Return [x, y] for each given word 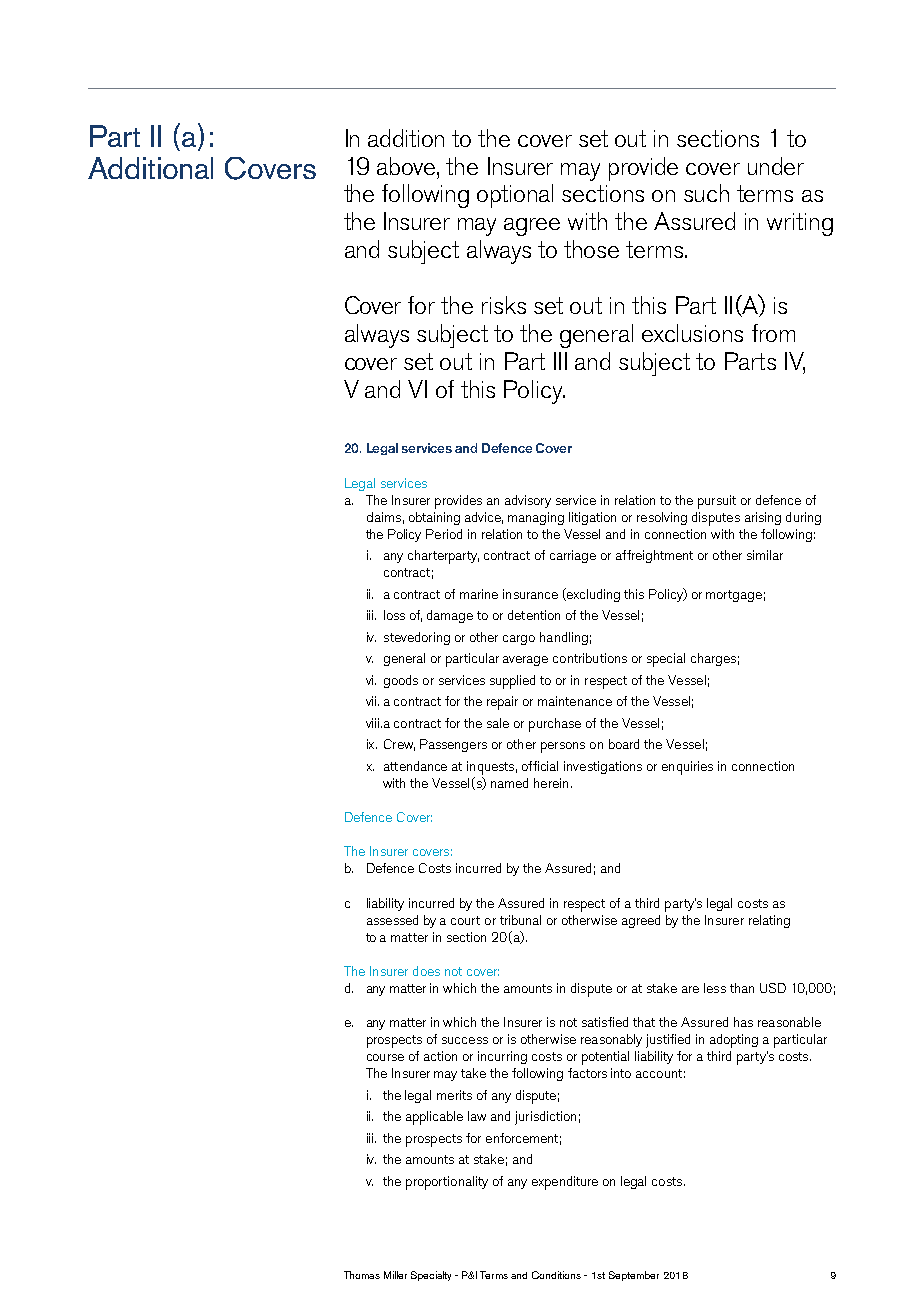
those [591, 249]
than [742, 988]
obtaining [434, 518]
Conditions [556, 1275]
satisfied [605, 1022]
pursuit [717, 502]
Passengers [453, 745]
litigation [592, 518]
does [426, 971]
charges [713, 659]
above [407, 166]
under [776, 166]
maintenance [575, 701]
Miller [395, 1275]
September [634, 1276]
